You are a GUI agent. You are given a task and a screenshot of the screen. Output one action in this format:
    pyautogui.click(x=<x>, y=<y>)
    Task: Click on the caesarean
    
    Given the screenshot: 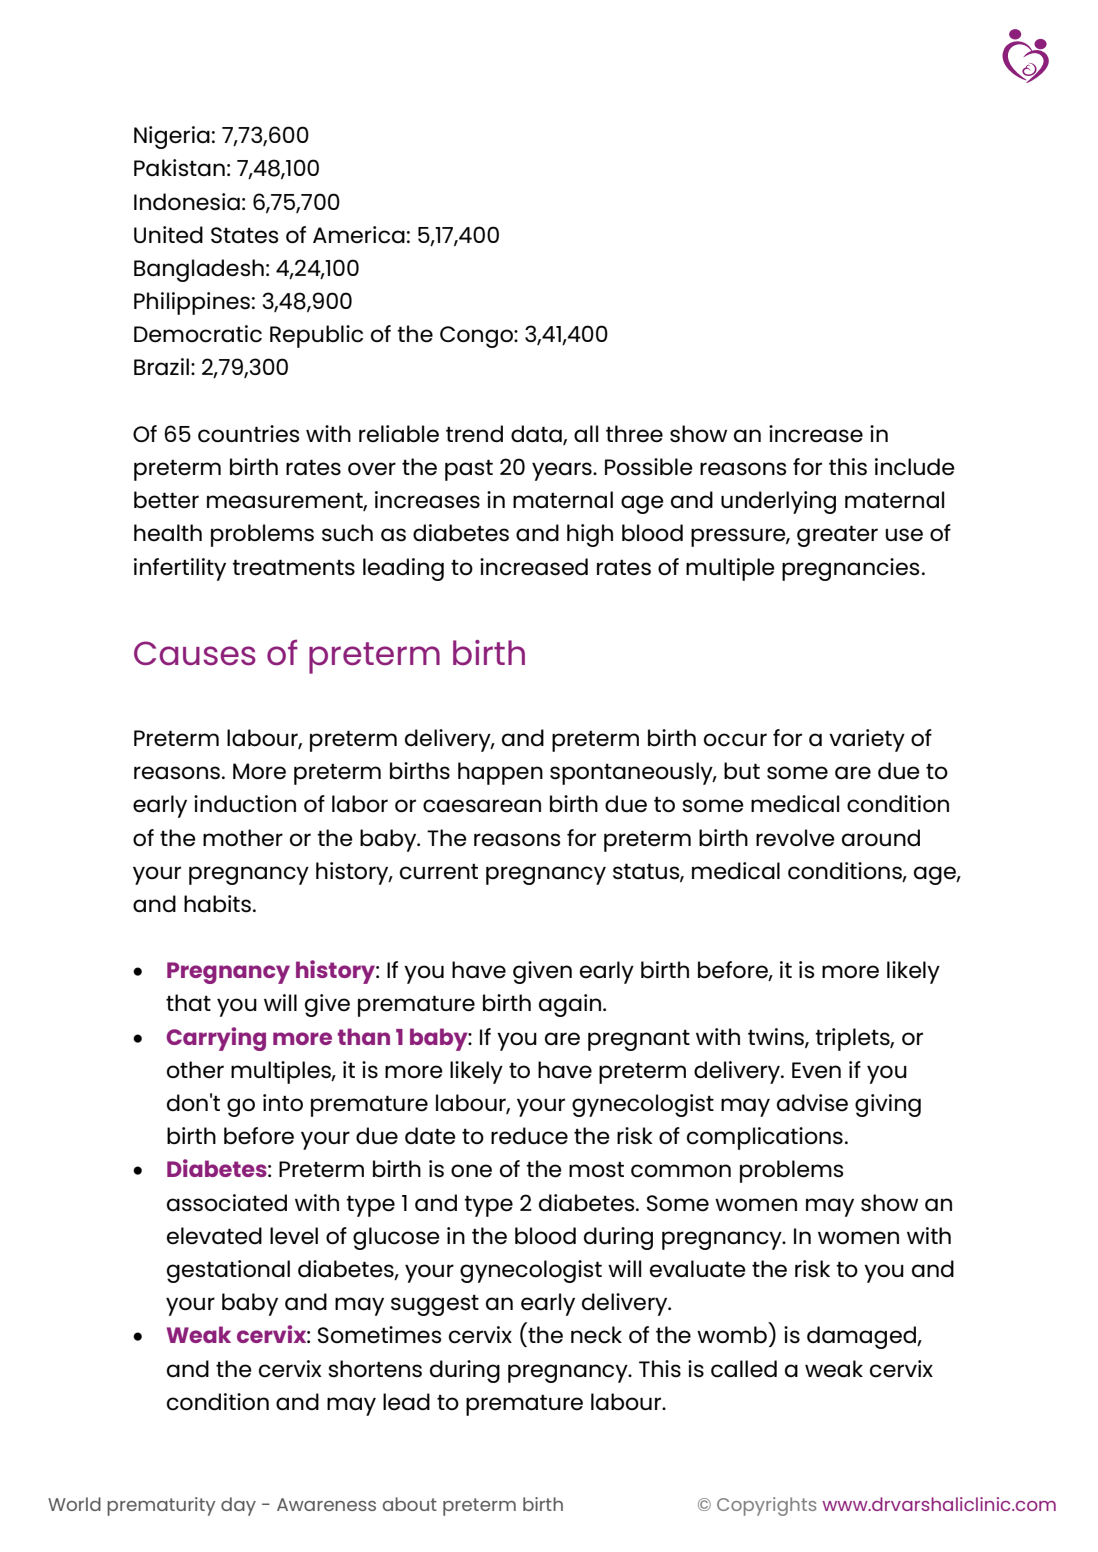 What is the action you would take?
    pyautogui.click(x=482, y=806)
